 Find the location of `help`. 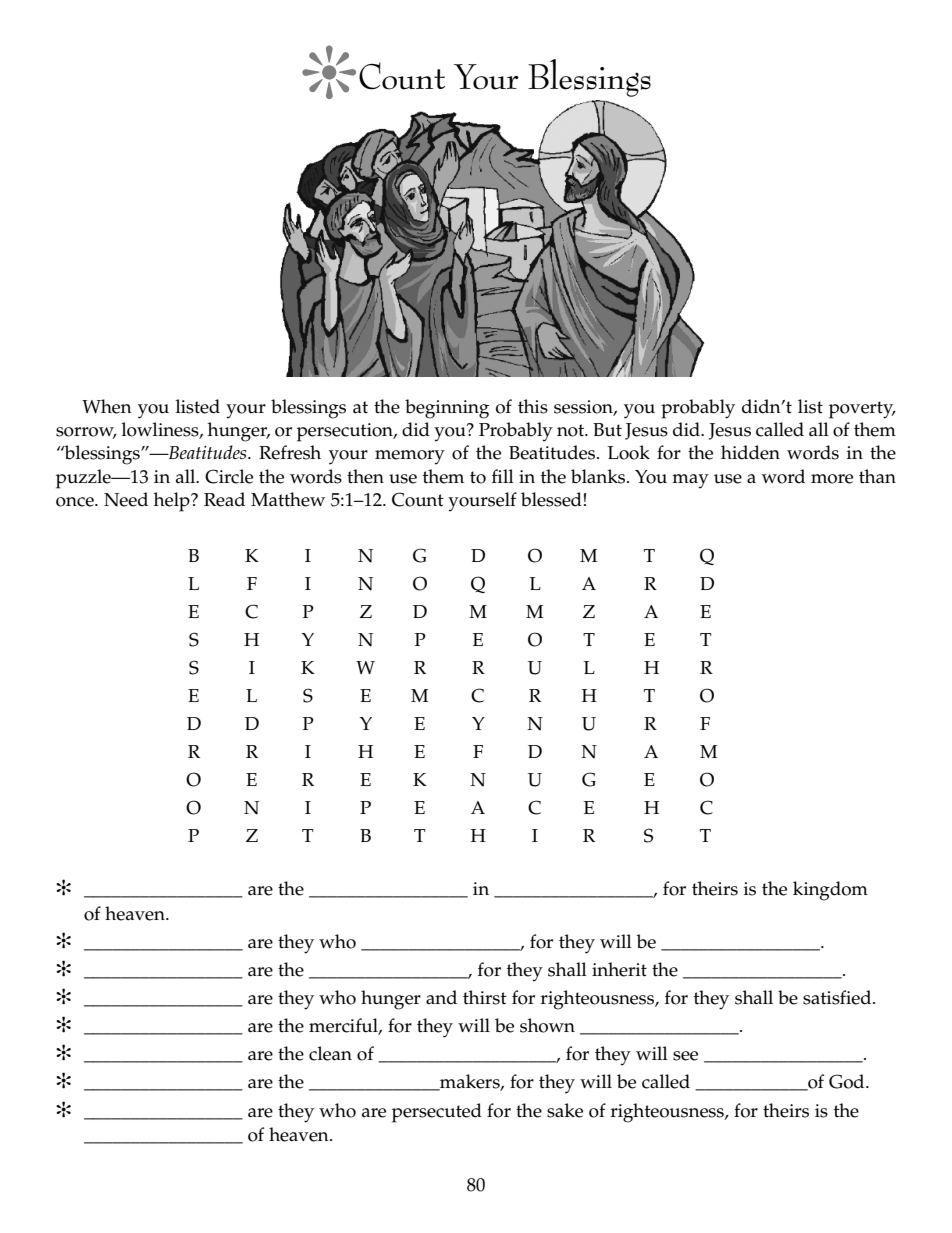

help is located at coordinates (173, 502).
